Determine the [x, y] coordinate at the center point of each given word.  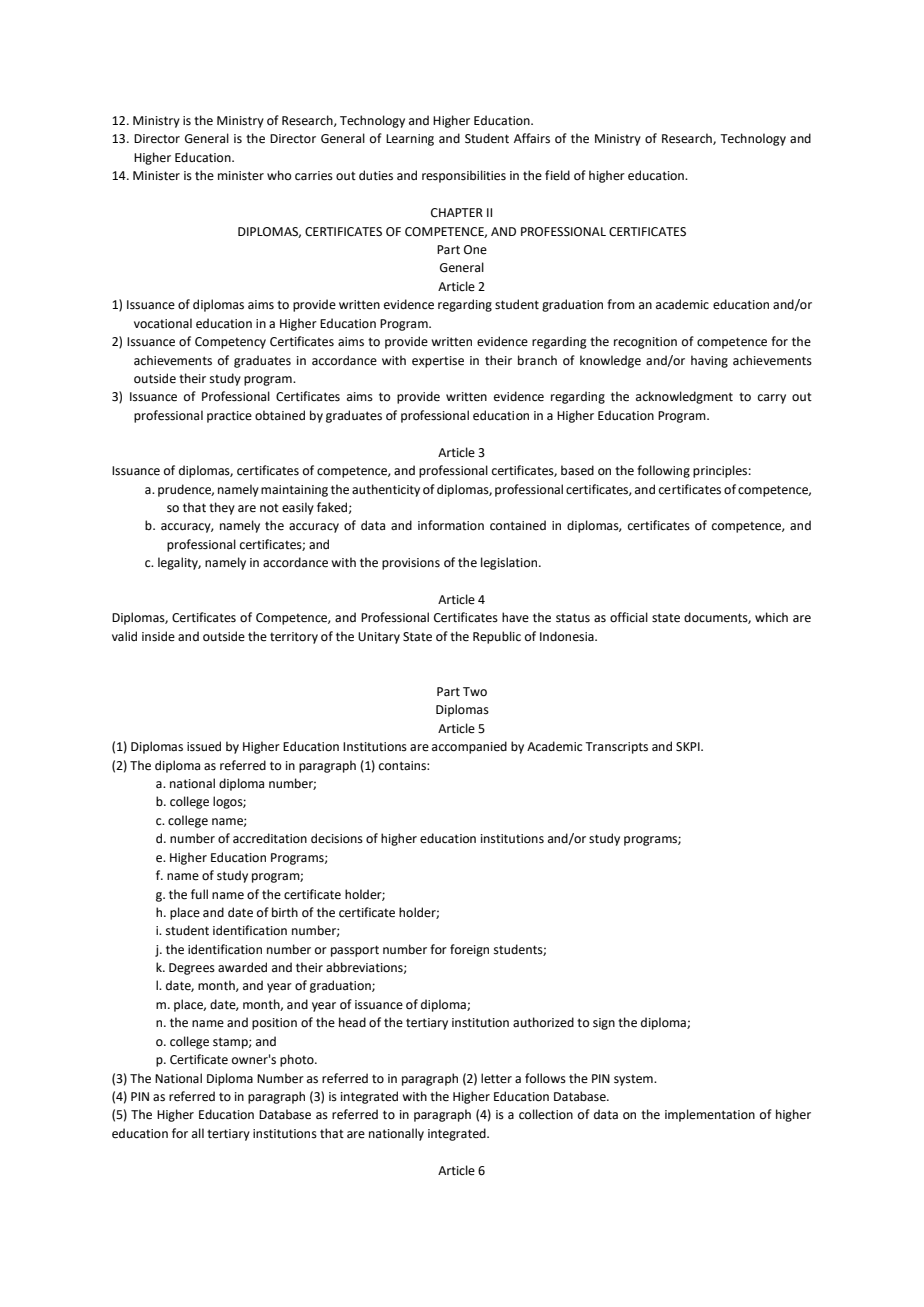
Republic [497, 637]
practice [229, 417]
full [199, 894]
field [557, 175]
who [279, 175]
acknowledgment [684, 397]
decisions [337, 838]
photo [298, 1060]
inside [158, 636]
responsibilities [464, 176]
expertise [438, 362]
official [629, 617]
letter [496, 1078]
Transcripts [616, 748]
